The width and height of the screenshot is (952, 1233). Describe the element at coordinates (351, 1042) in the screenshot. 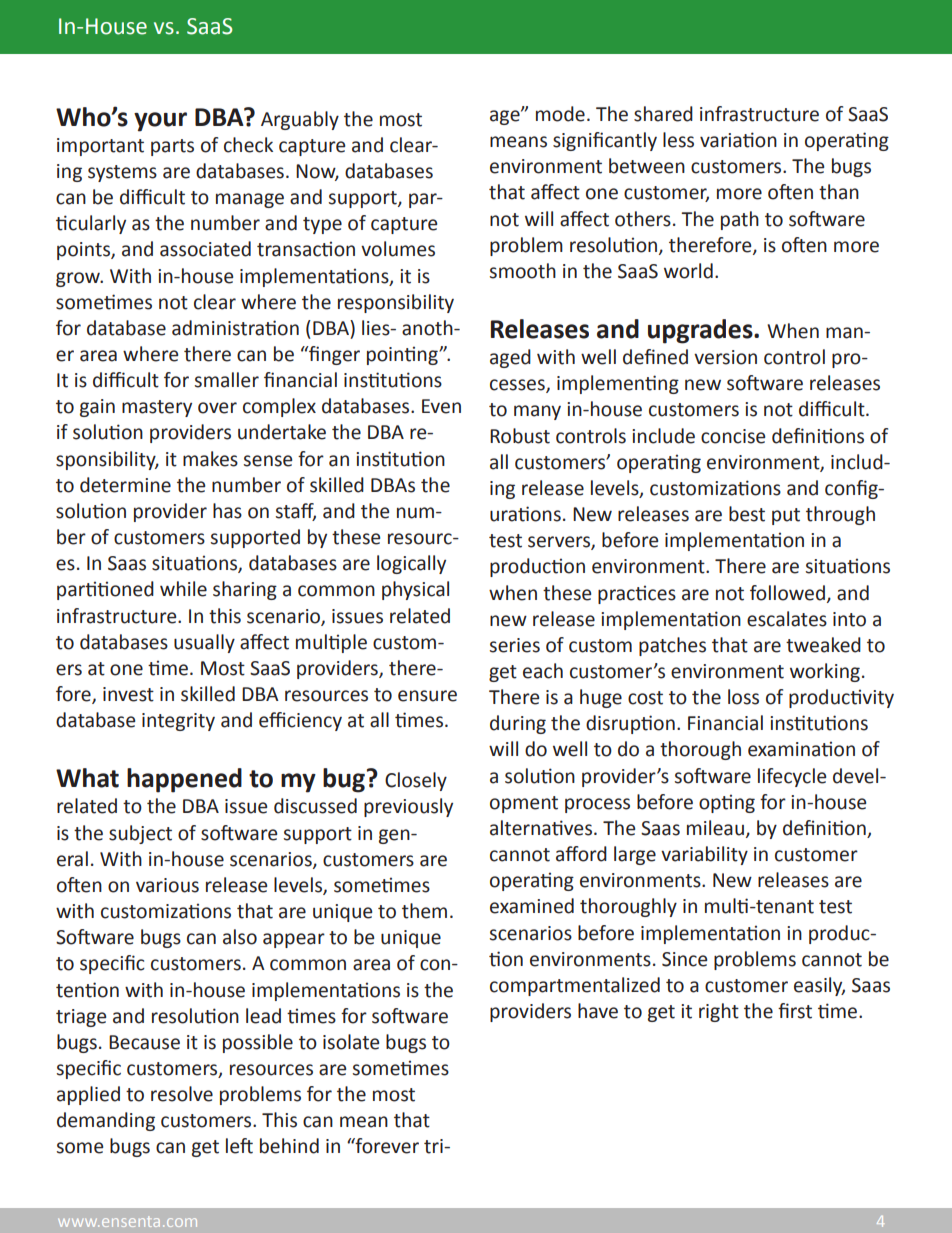

I see `isolate` at that location.
